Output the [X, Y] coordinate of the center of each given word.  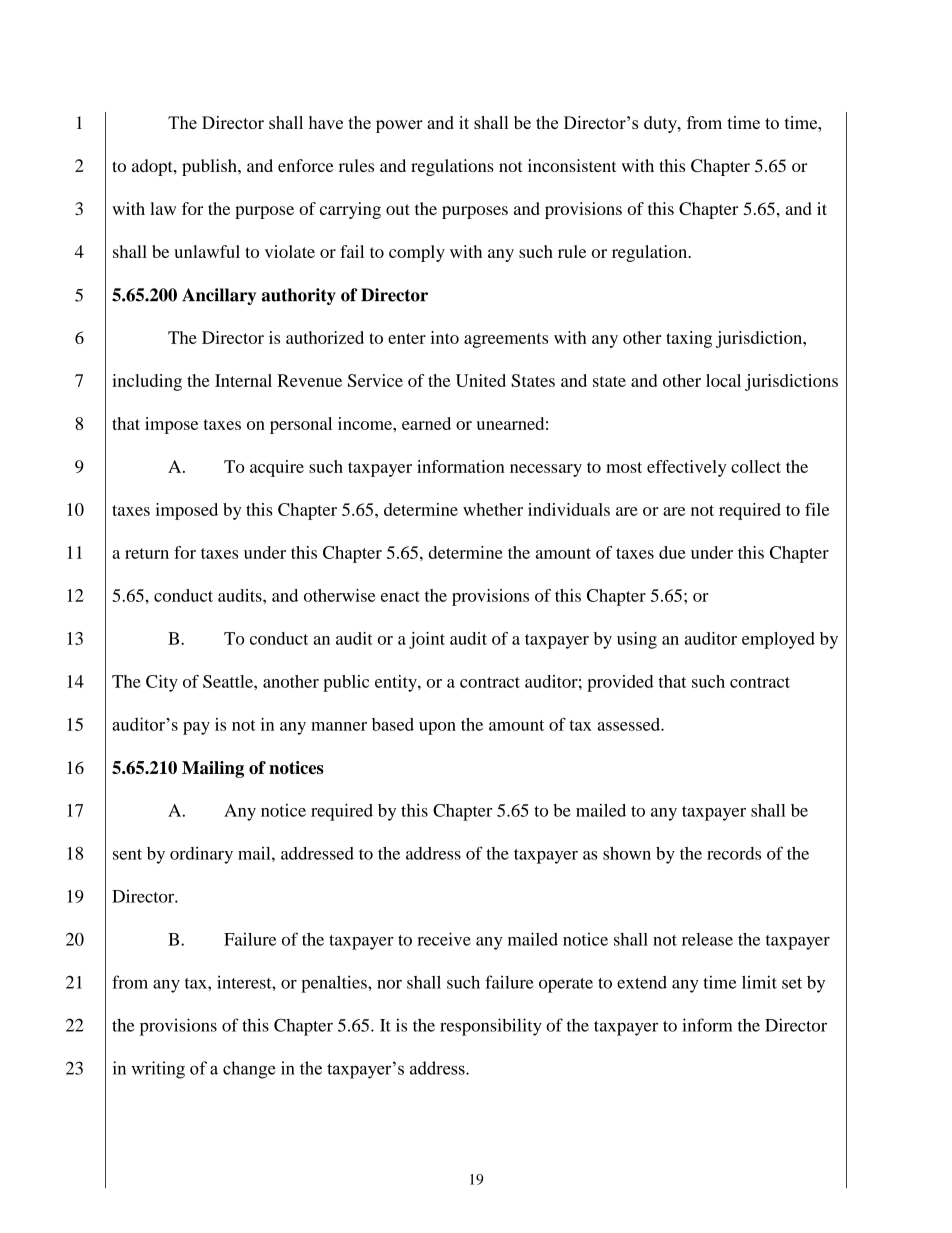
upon [437, 728]
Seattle [229, 681]
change [249, 1070]
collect [756, 466]
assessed [629, 724]
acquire [277, 468]
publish [210, 167]
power [399, 126]
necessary [546, 470]
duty [661, 124]
